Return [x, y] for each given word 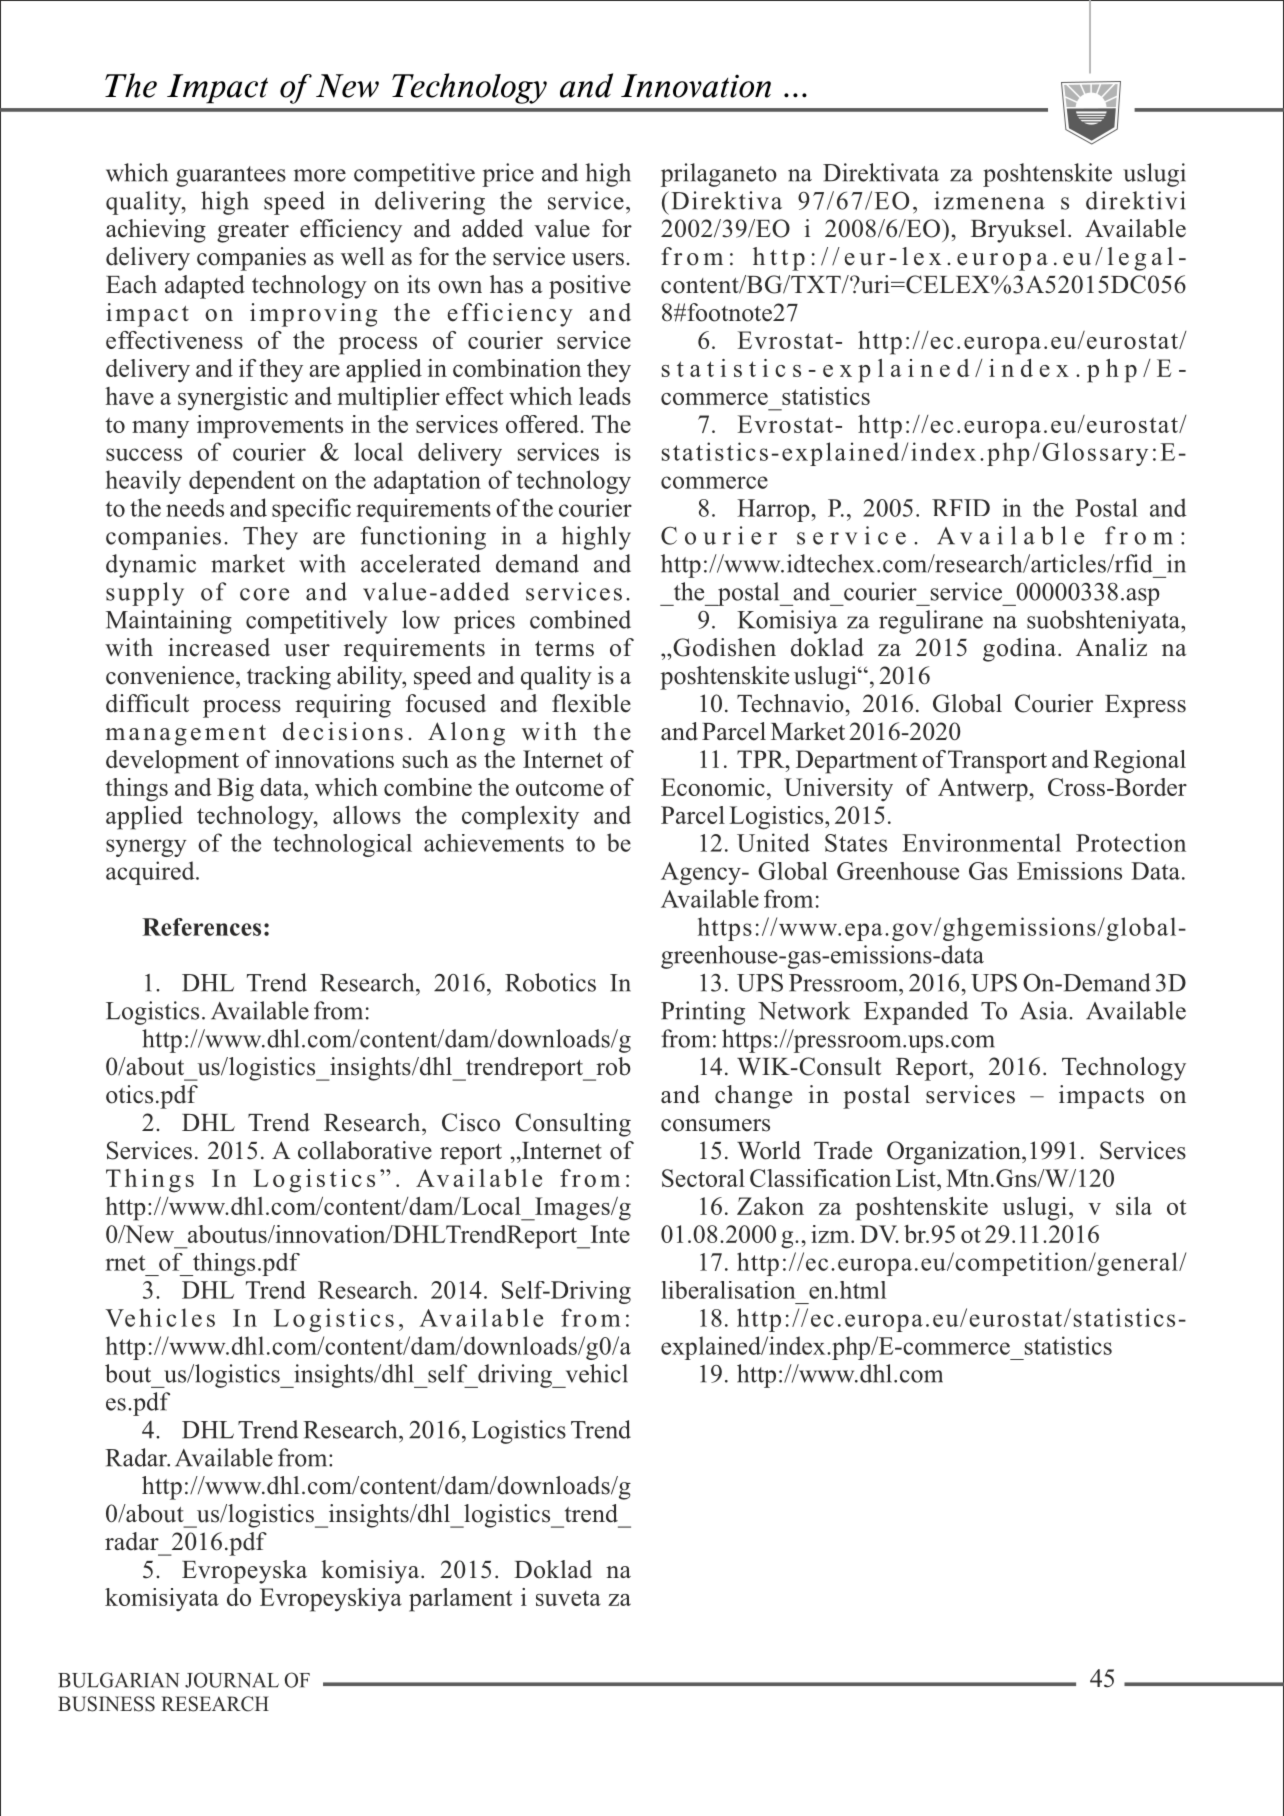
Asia [1045, 1010]
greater [253, 232]
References [201, 927]
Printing [703, 1013]
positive [590, 287]
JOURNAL [232, 1680]
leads [605, 396]
